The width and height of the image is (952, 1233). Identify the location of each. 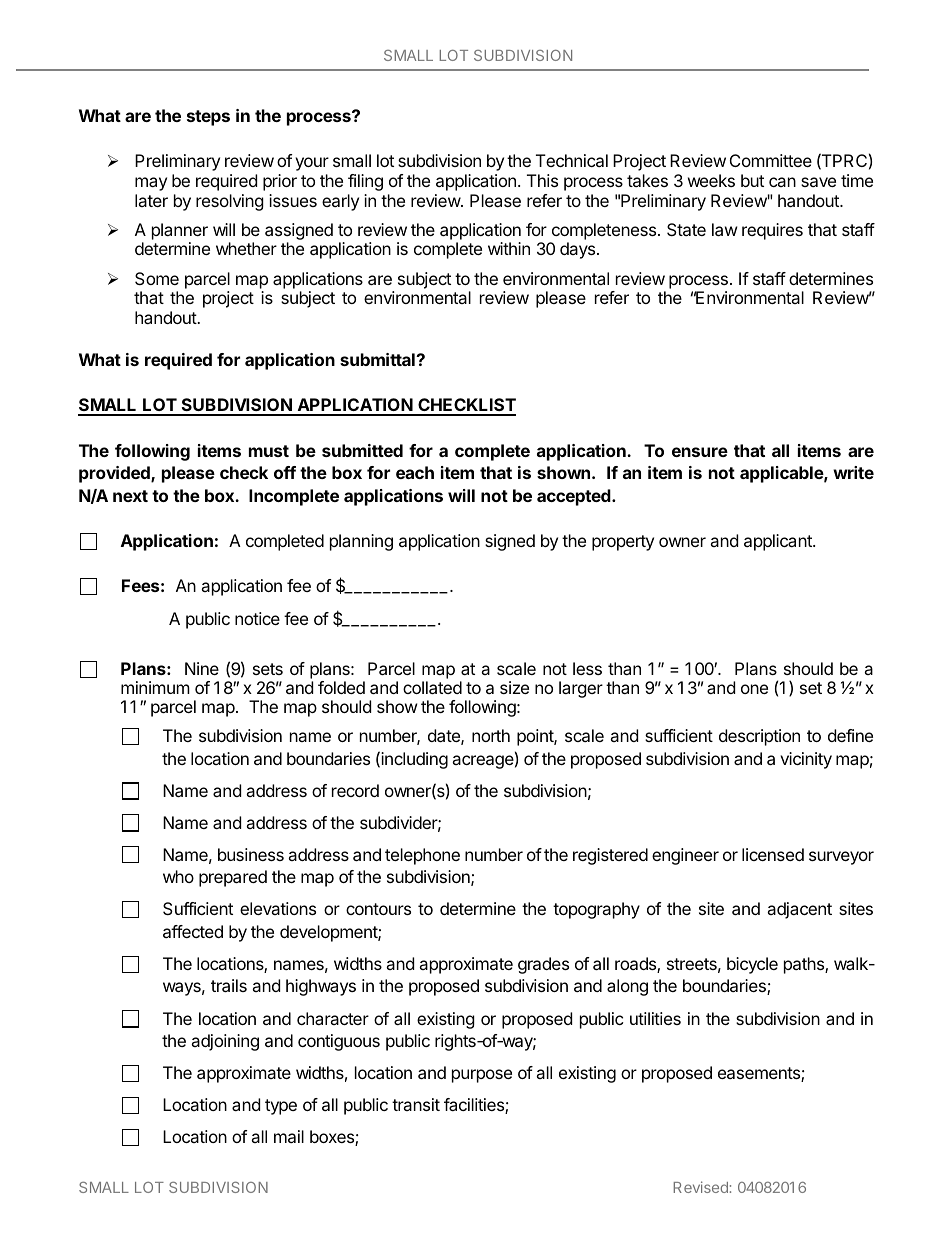
(415, 472).
